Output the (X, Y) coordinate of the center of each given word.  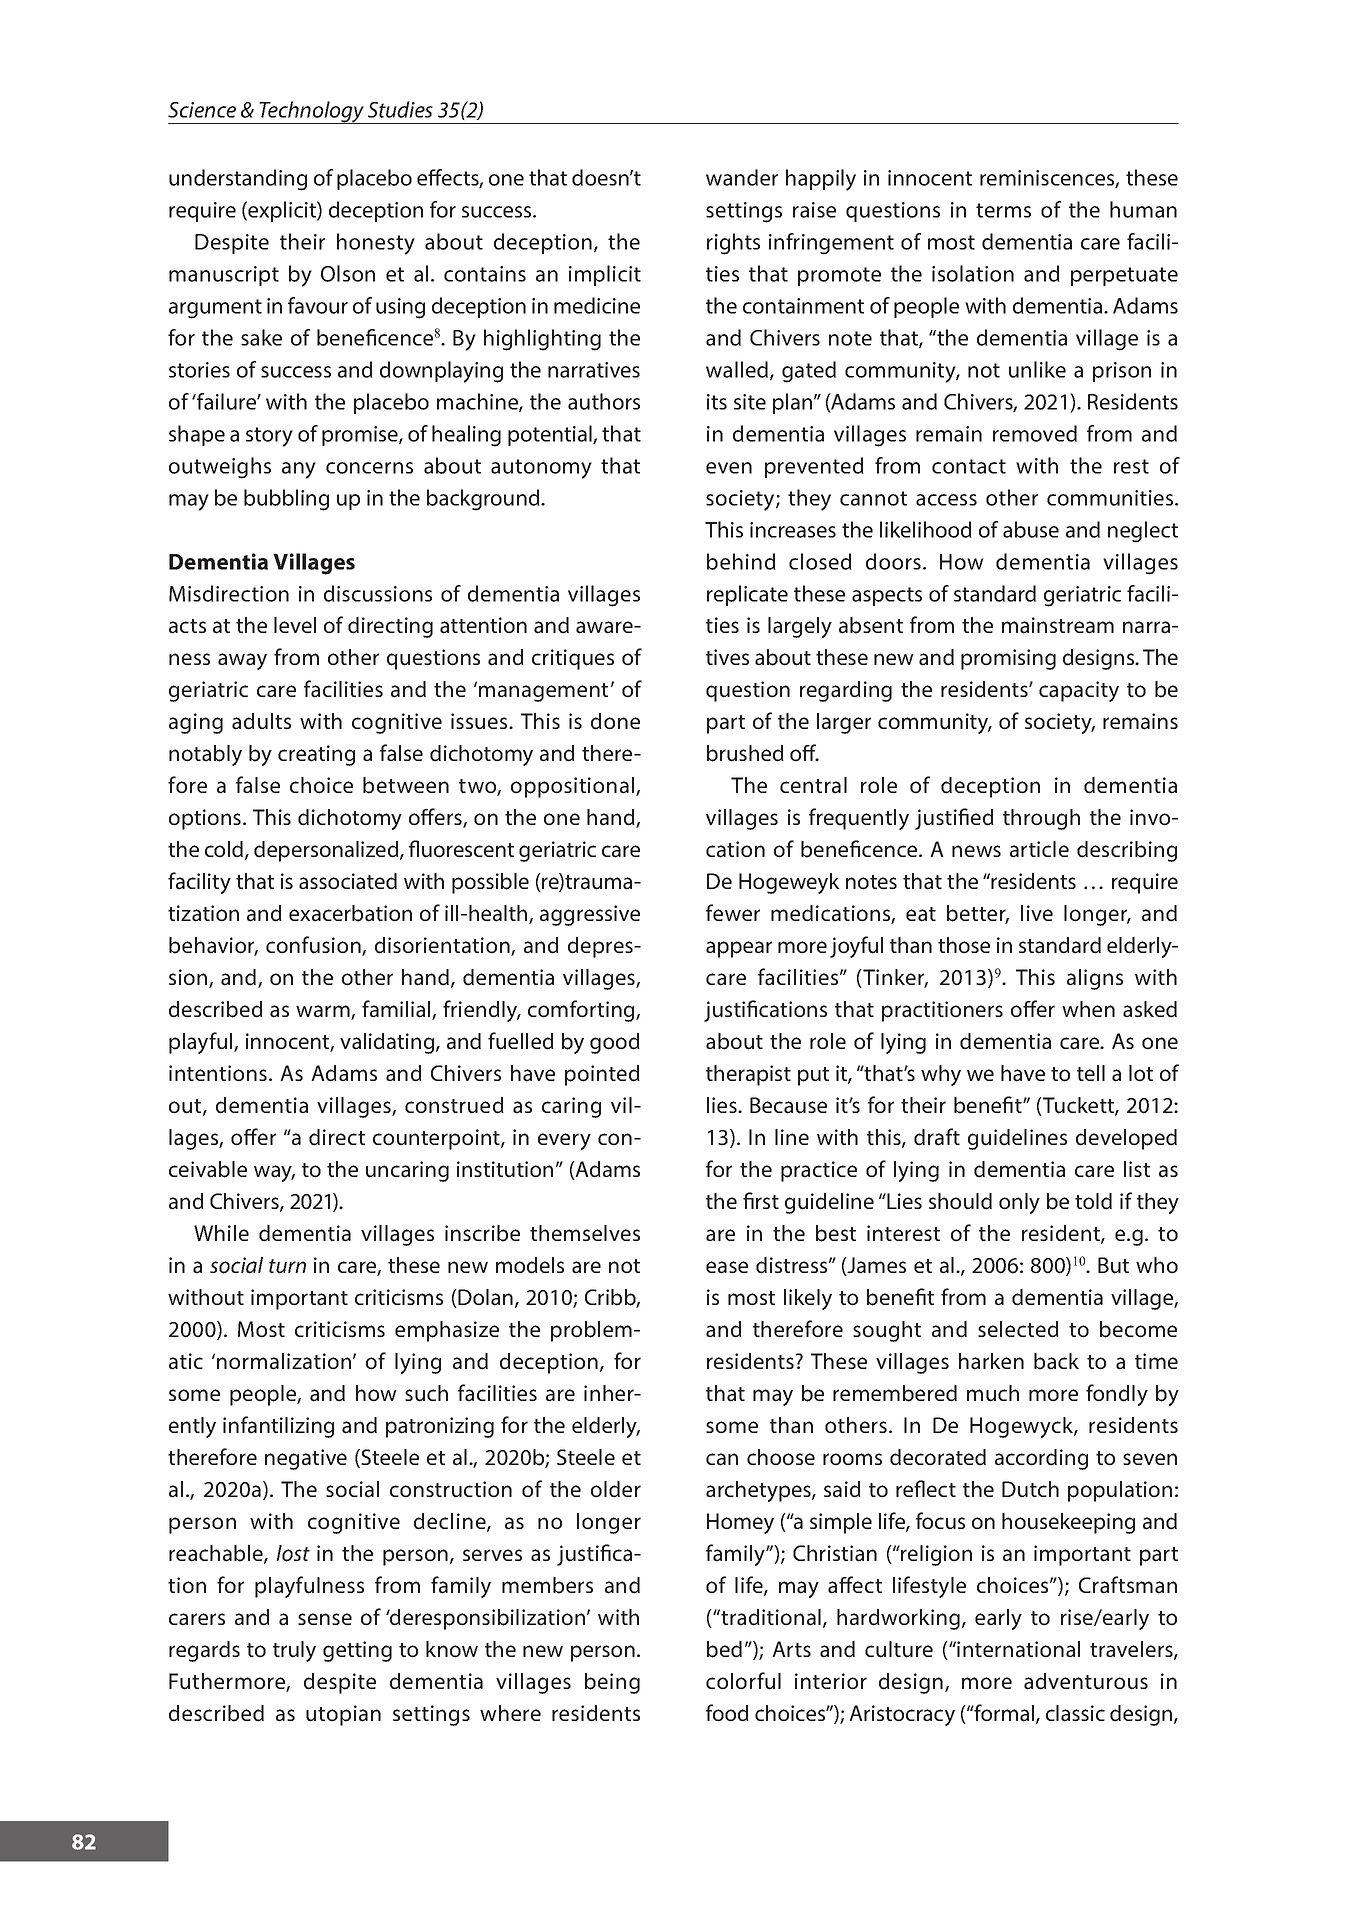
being (612, 1683)
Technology (311, 112)
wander (742, 177)
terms (1003, 210)
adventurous (1086, 1681)
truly (294, 1651)
